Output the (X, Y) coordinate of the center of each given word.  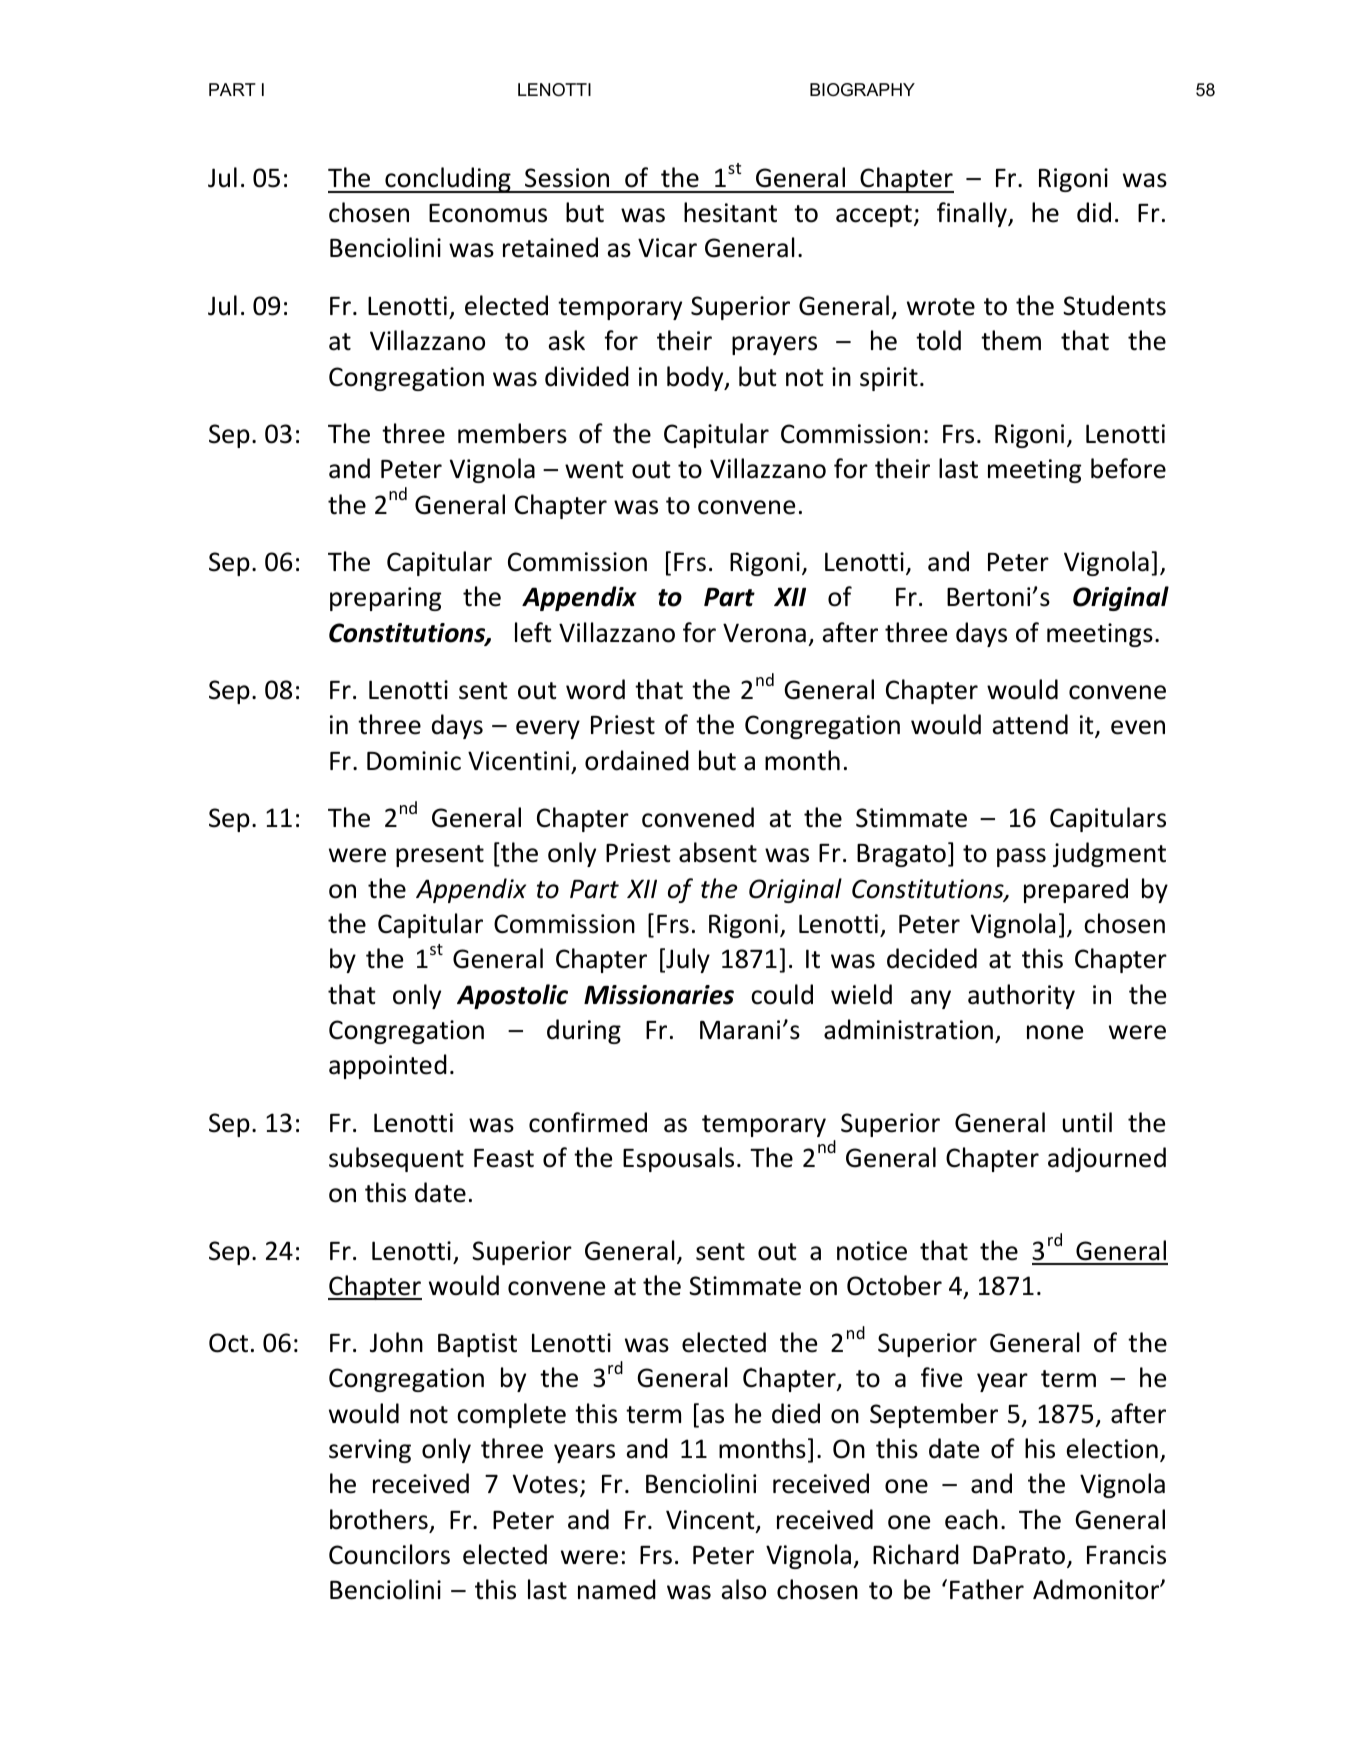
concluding (448, 180)
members (512, 433)
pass (1021, 857)
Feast (504, 1158)
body (696, 378)
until (1087, 1122)
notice (872, 1251)
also (743, 1589)
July (687, 960)
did (1094, 212)
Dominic (414, 761)
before (1128, 468)
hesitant (730, 212)
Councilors (389, 1554)
